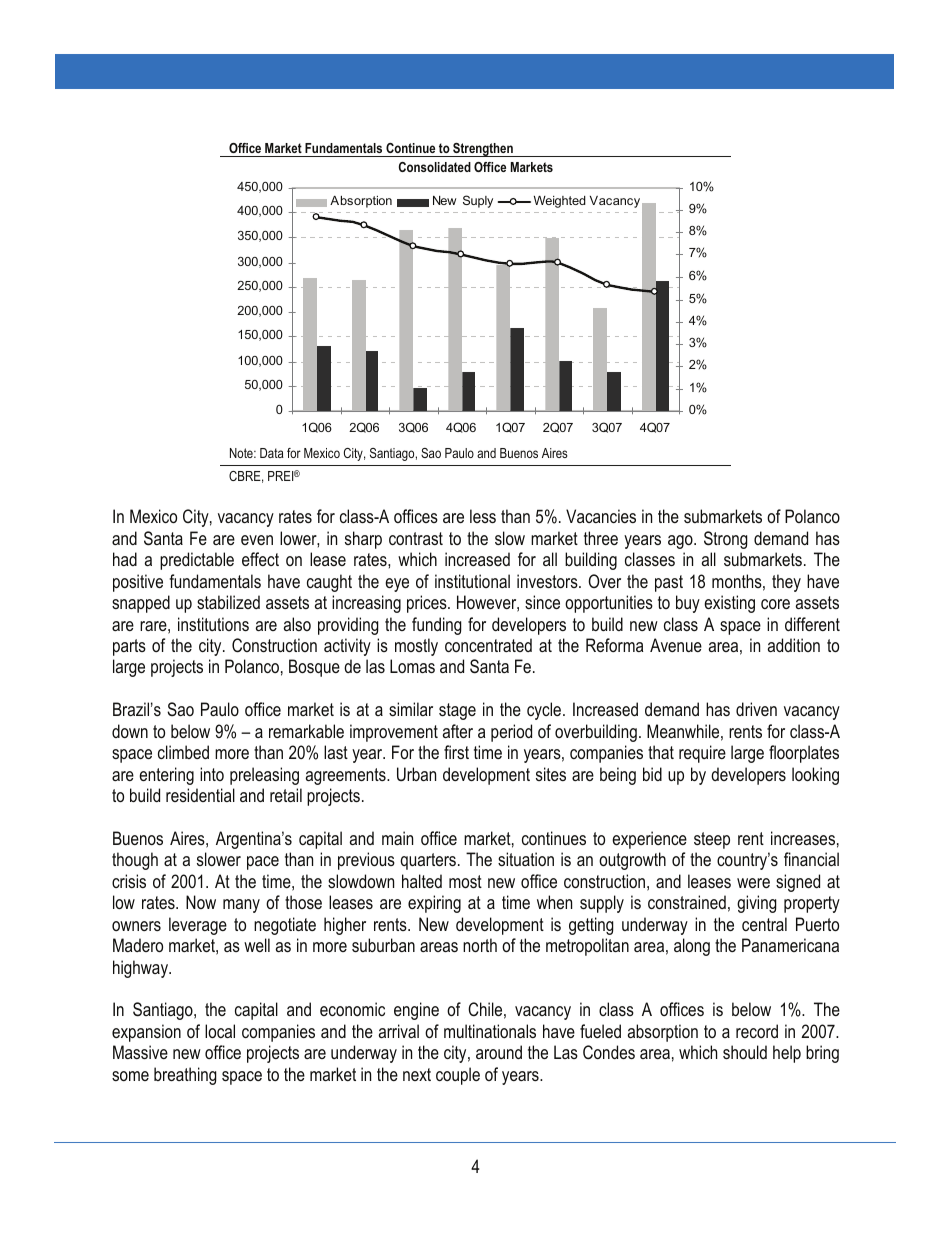  I want to click on Data, so click(272, 453).
